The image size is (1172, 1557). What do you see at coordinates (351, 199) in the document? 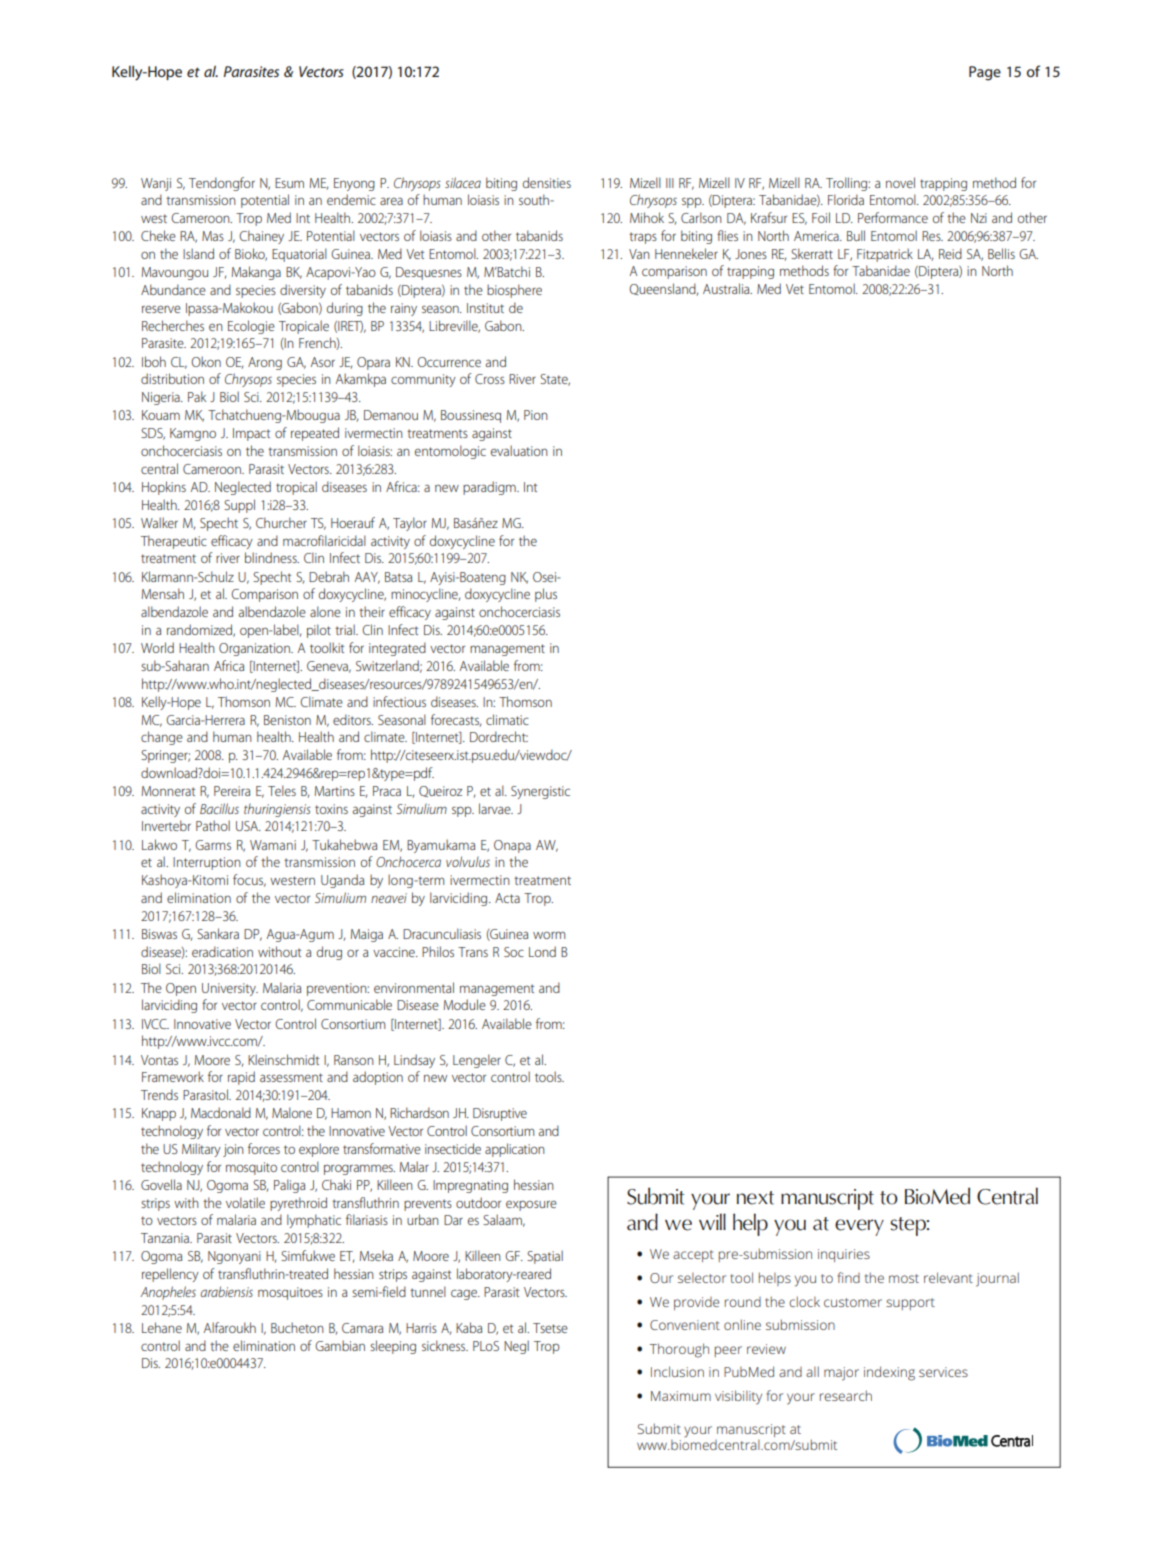
I see `endemic` at bounding box center [351, 199].
